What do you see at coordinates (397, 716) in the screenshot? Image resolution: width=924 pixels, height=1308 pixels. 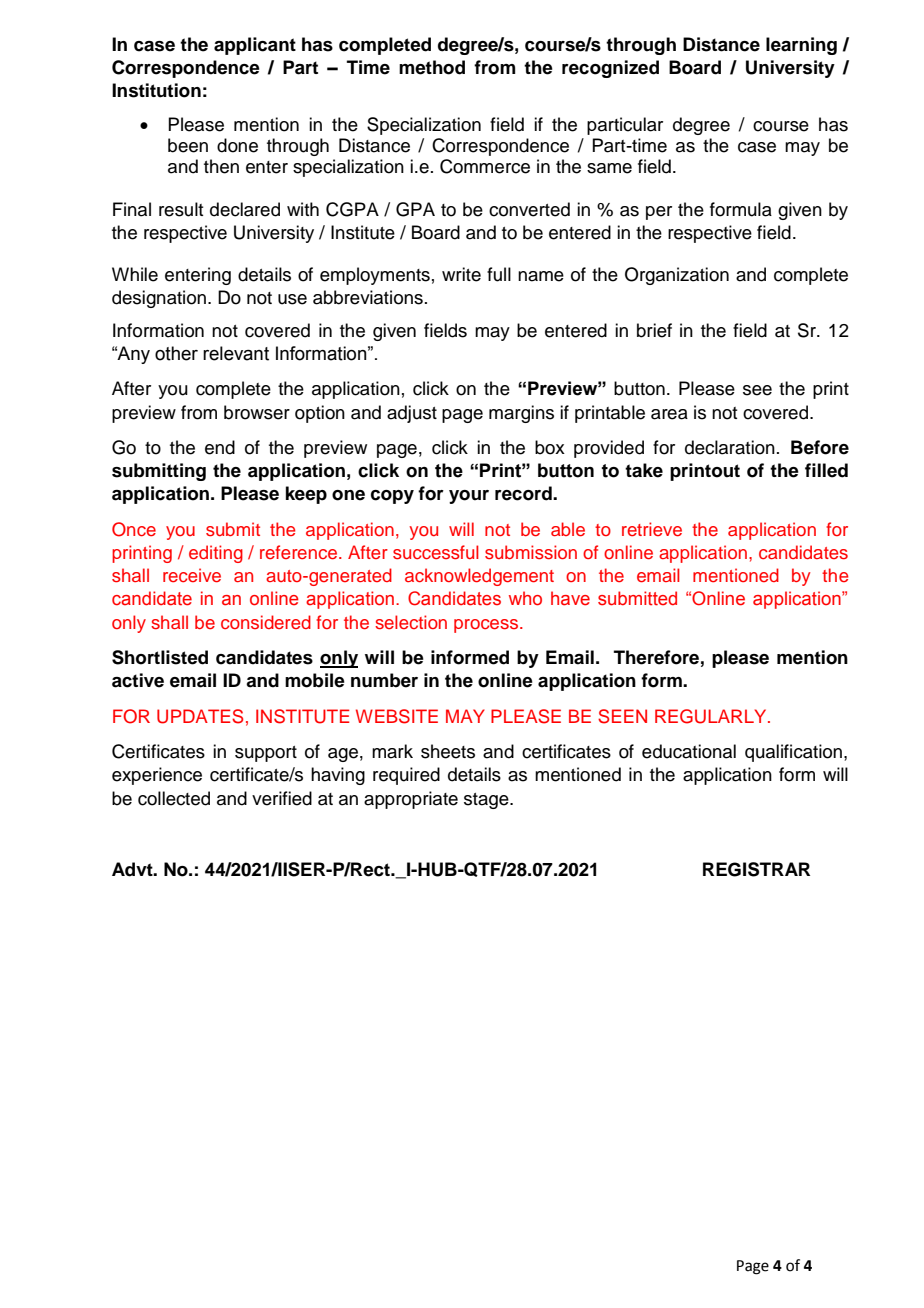 I see `WEBSITE` at bounding box center [397, 716].
